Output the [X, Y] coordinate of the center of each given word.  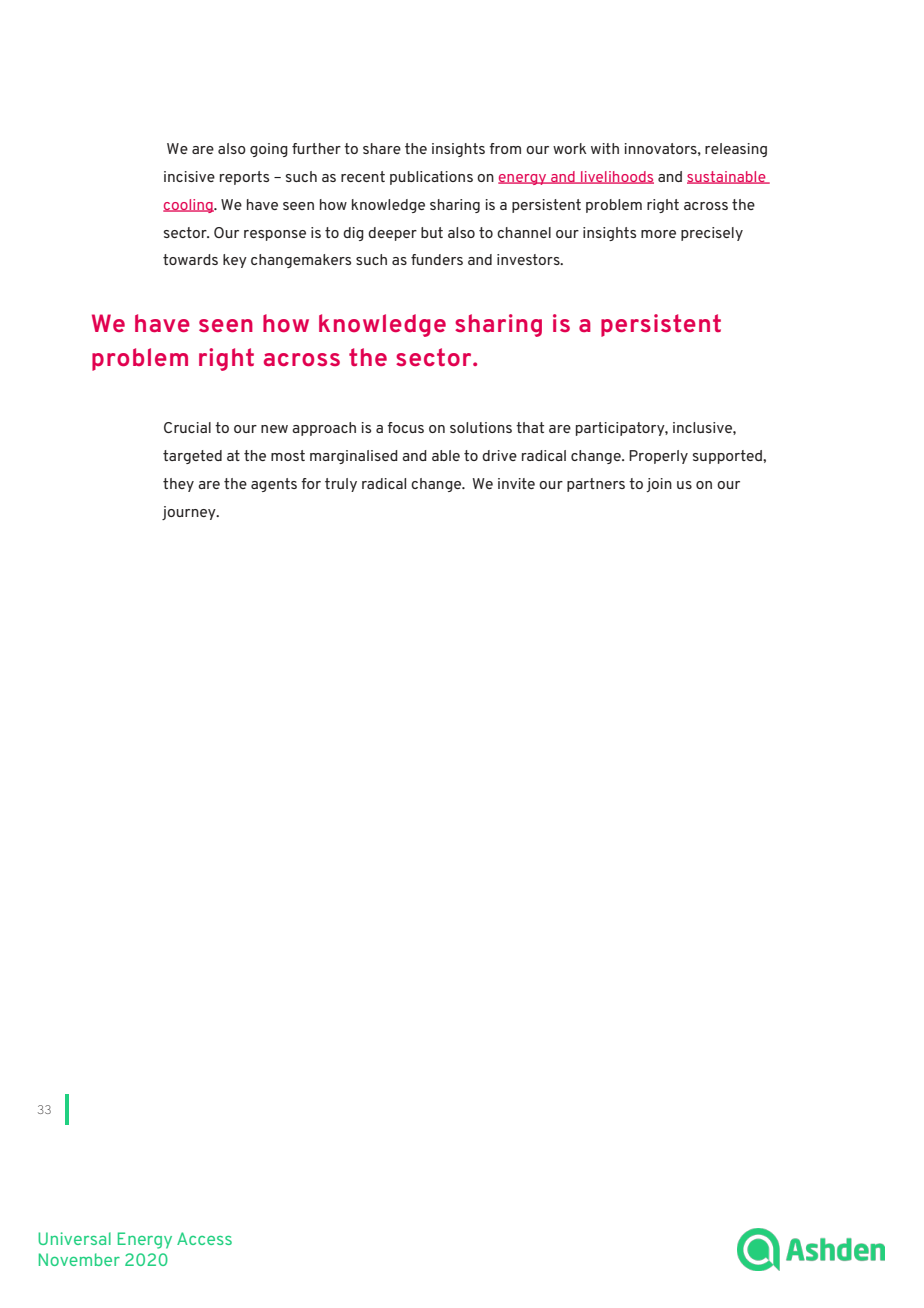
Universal [74, 1238]
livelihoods [616, 177]
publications [431, 178]
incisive [189, 176]
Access [204, 1238]
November [79, 1259]
